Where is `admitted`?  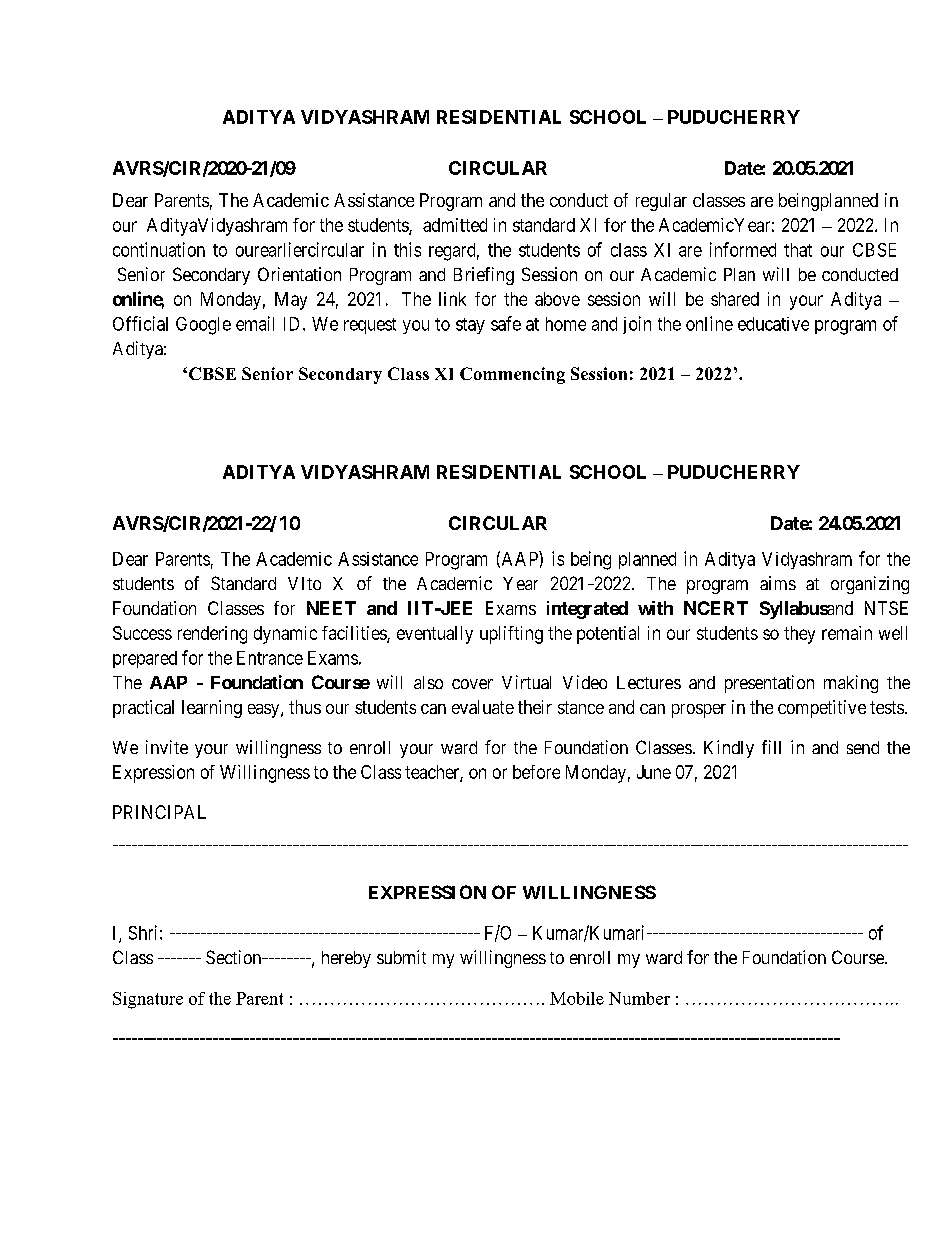 admitted is located at coordinates (455, 225).
